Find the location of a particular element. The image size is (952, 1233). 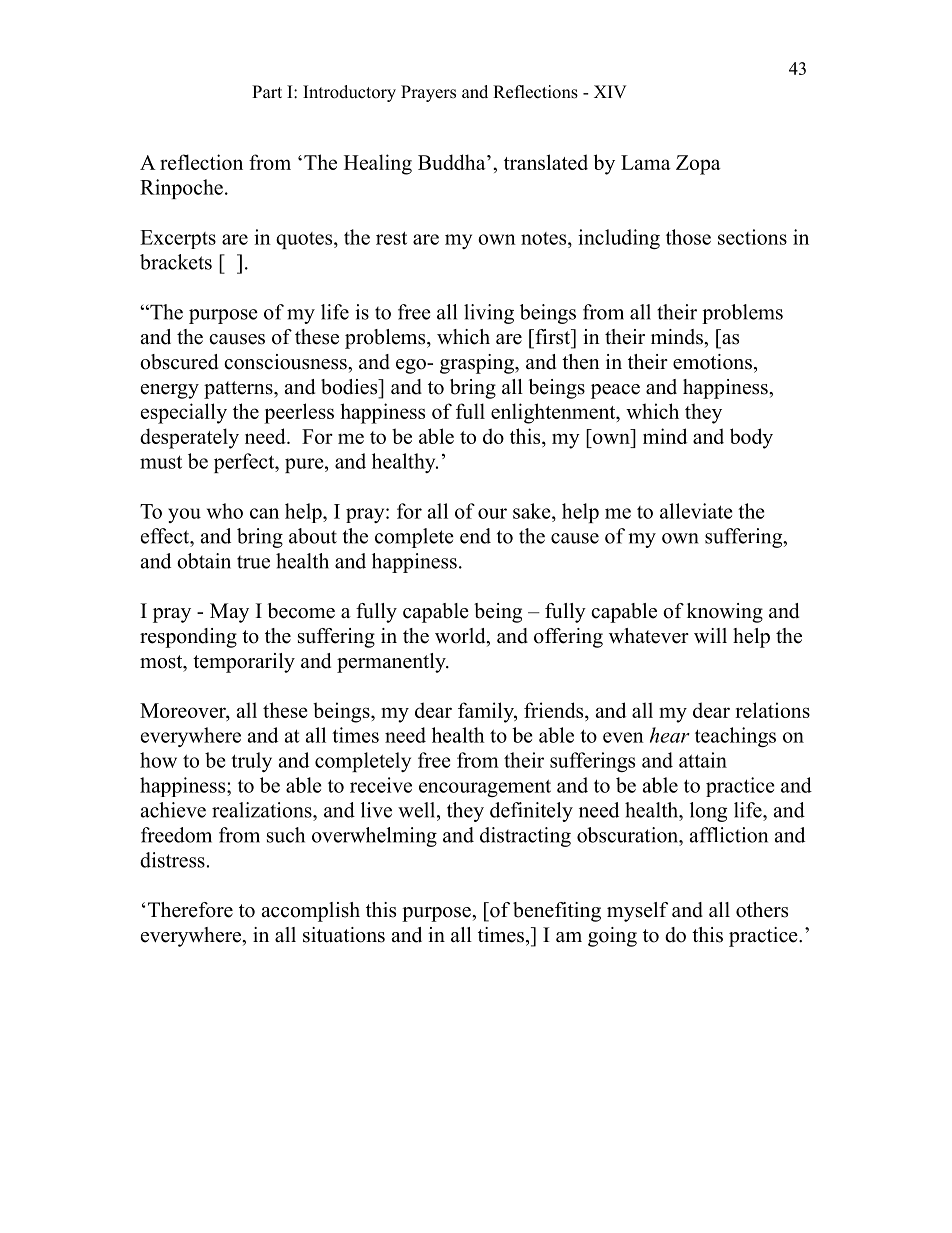

who is located at coordinates (225, 511).
